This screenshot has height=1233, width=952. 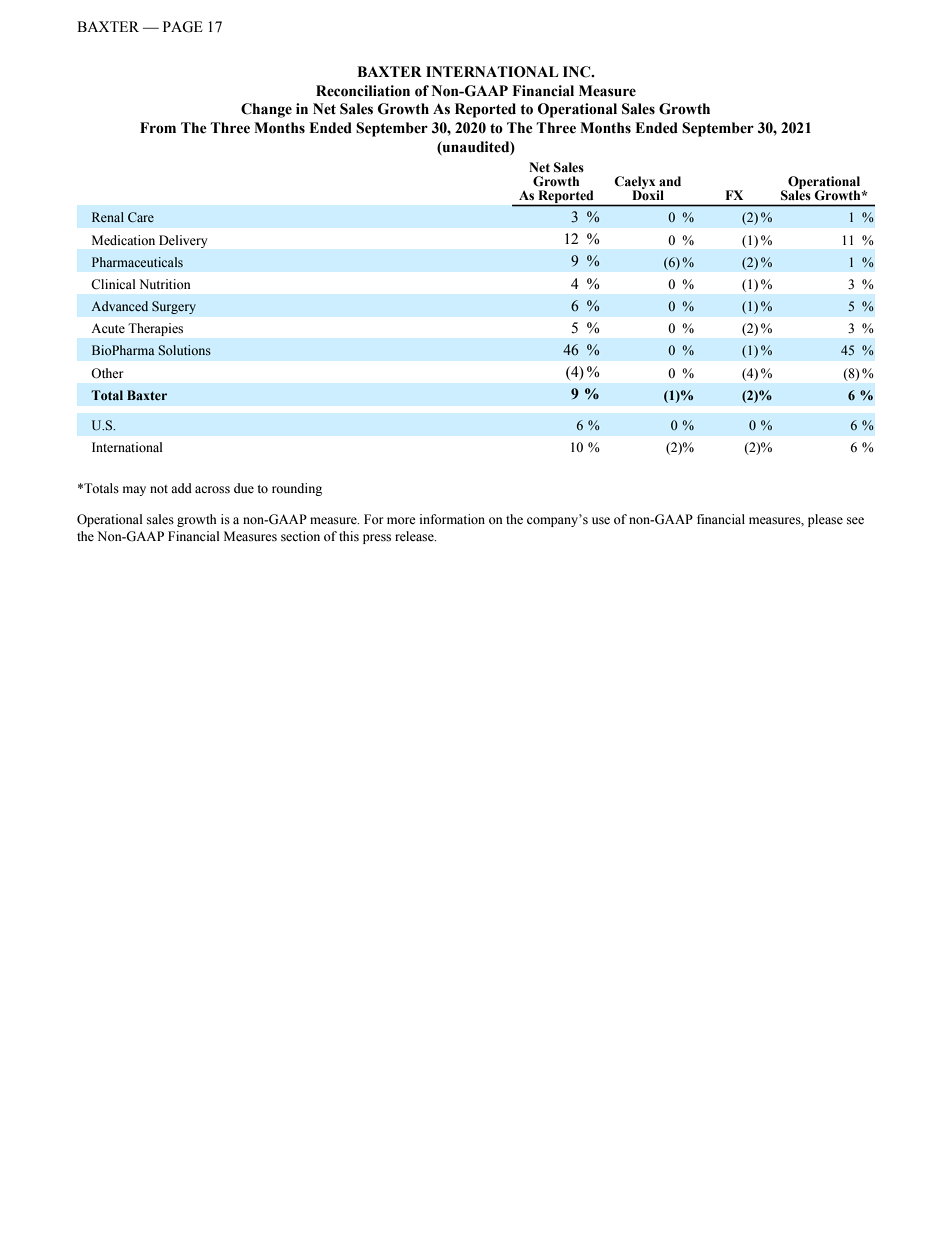 What do you see at coordinates (578, 72) in the screenshot?
I see `INC` at bounding box center [578, 72].
